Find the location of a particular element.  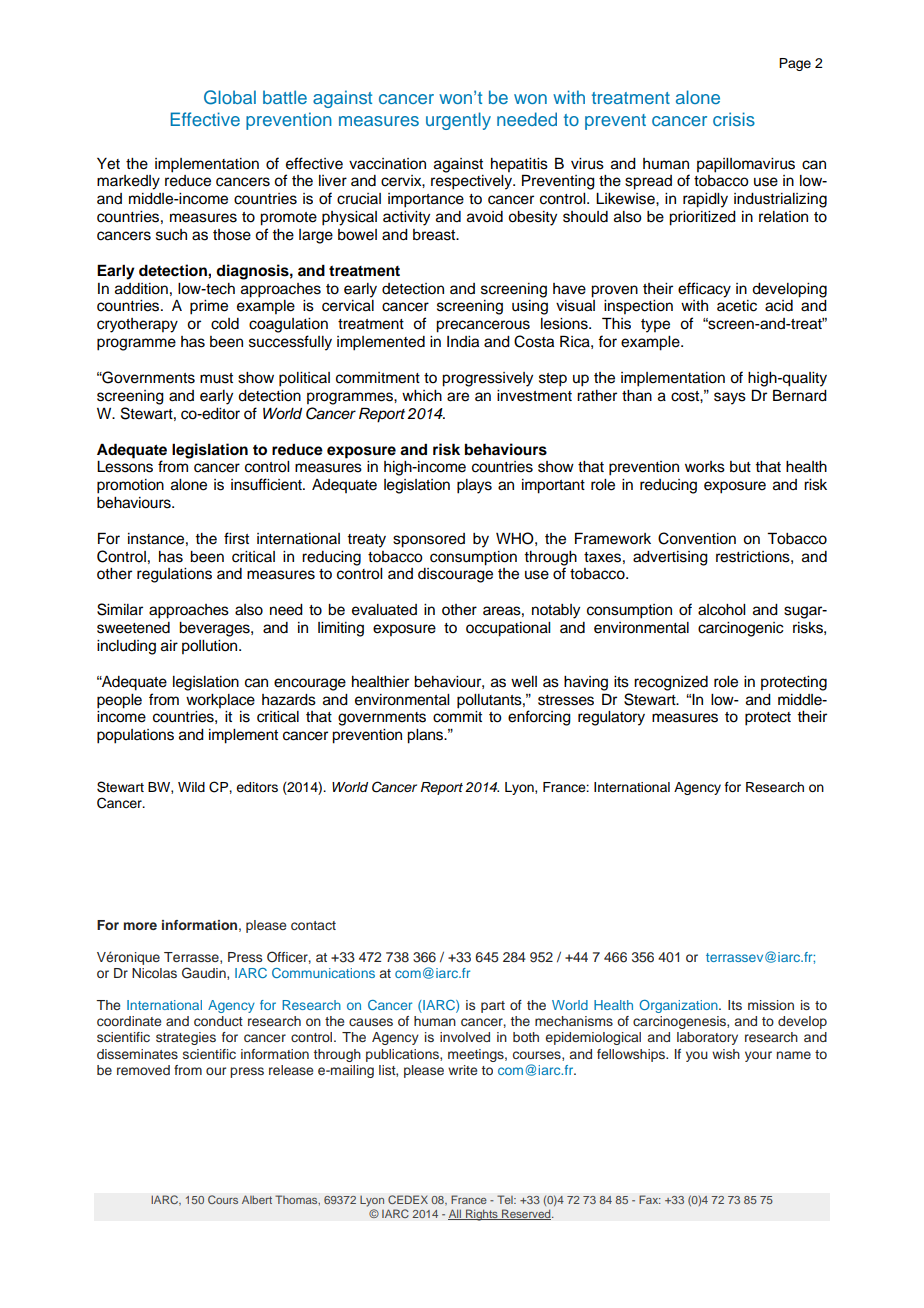

crisis is located at coordinates (734, 119).
